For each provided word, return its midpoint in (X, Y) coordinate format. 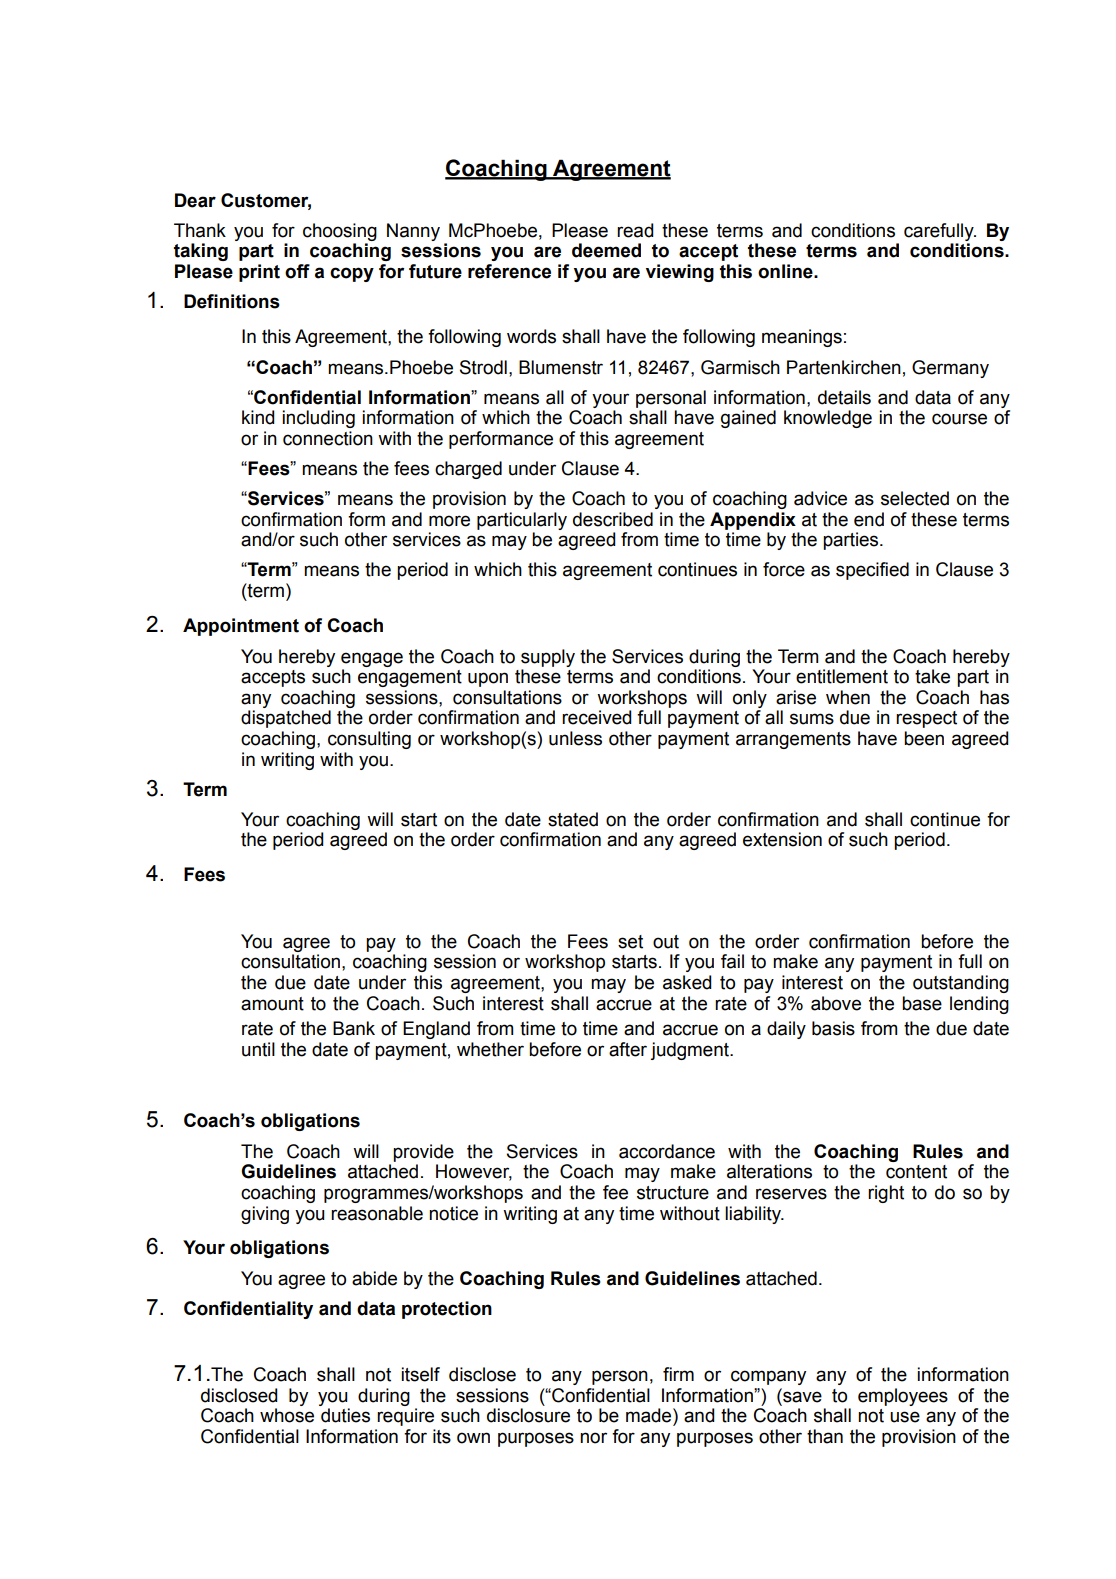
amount (272, 1004)
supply (548, 658)
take (932, 676)
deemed (606, 250)
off (297, 271)
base (922, 1003)
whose (287, 1415)
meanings (802, 338)
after (628, 1049)
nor (593, 1438)
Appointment (241, 627)
